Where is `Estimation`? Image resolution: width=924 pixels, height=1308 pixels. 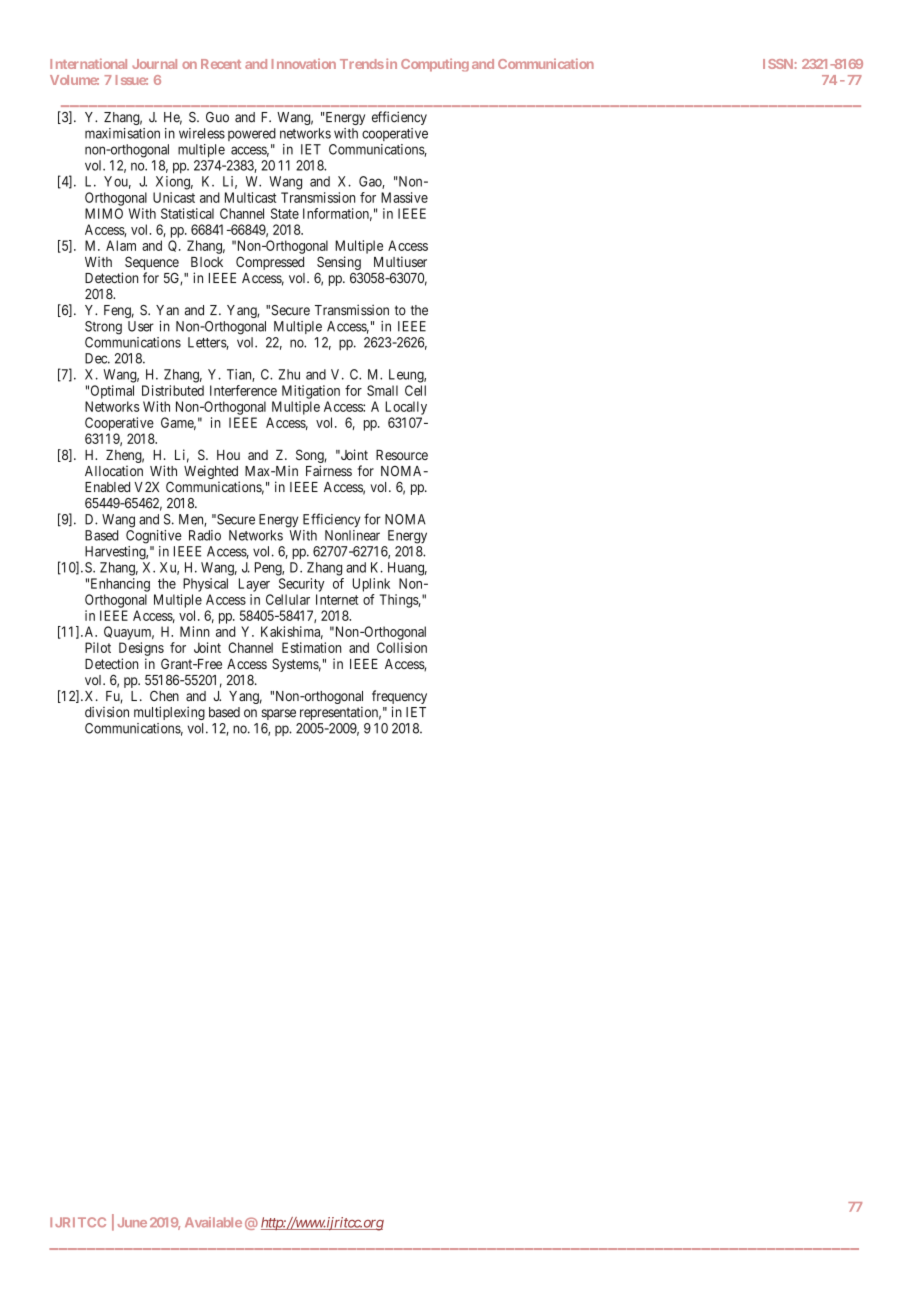
Estimation is located at coordinates (311, 647).
